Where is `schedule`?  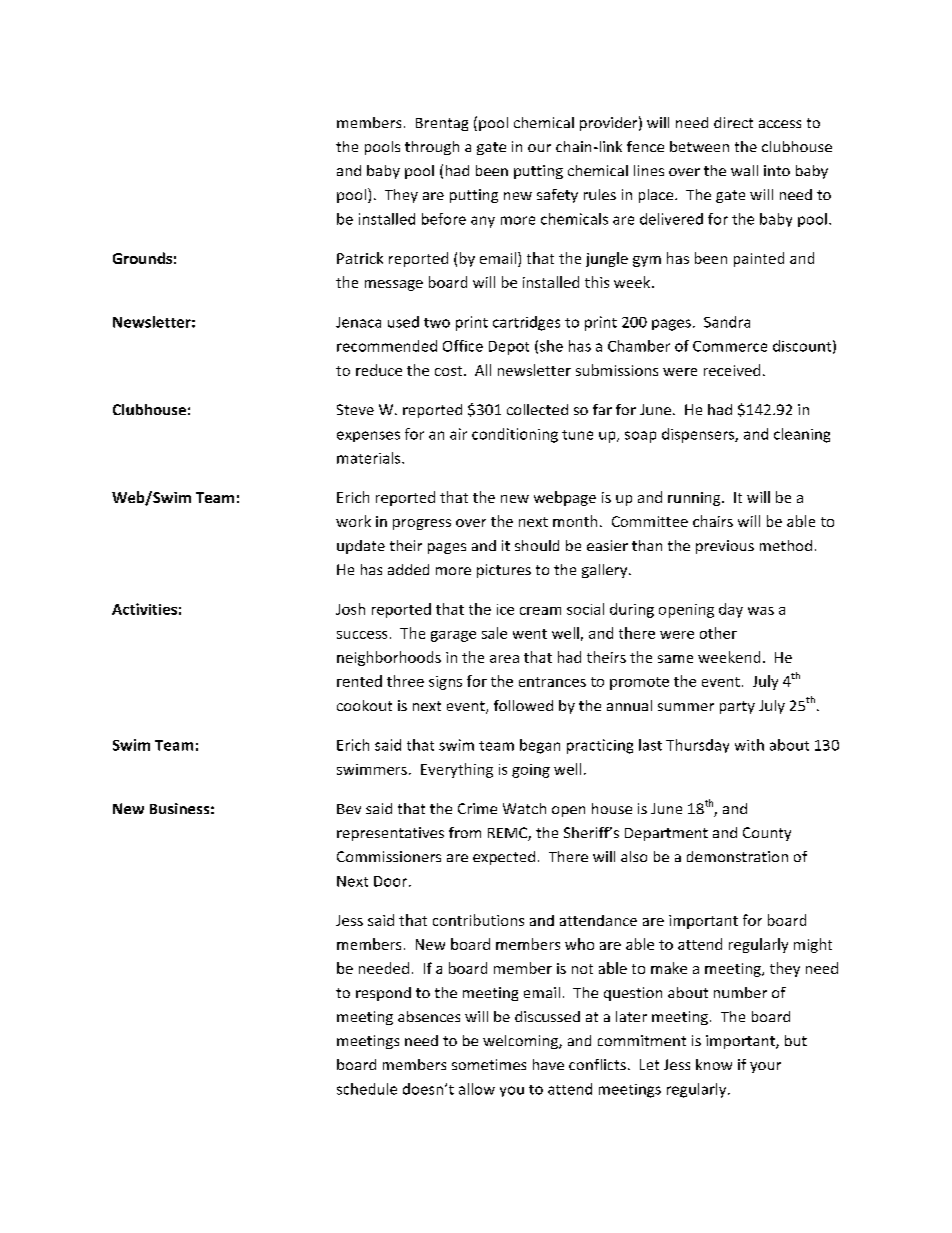
schedule is located at coordinates (367, 1089).
